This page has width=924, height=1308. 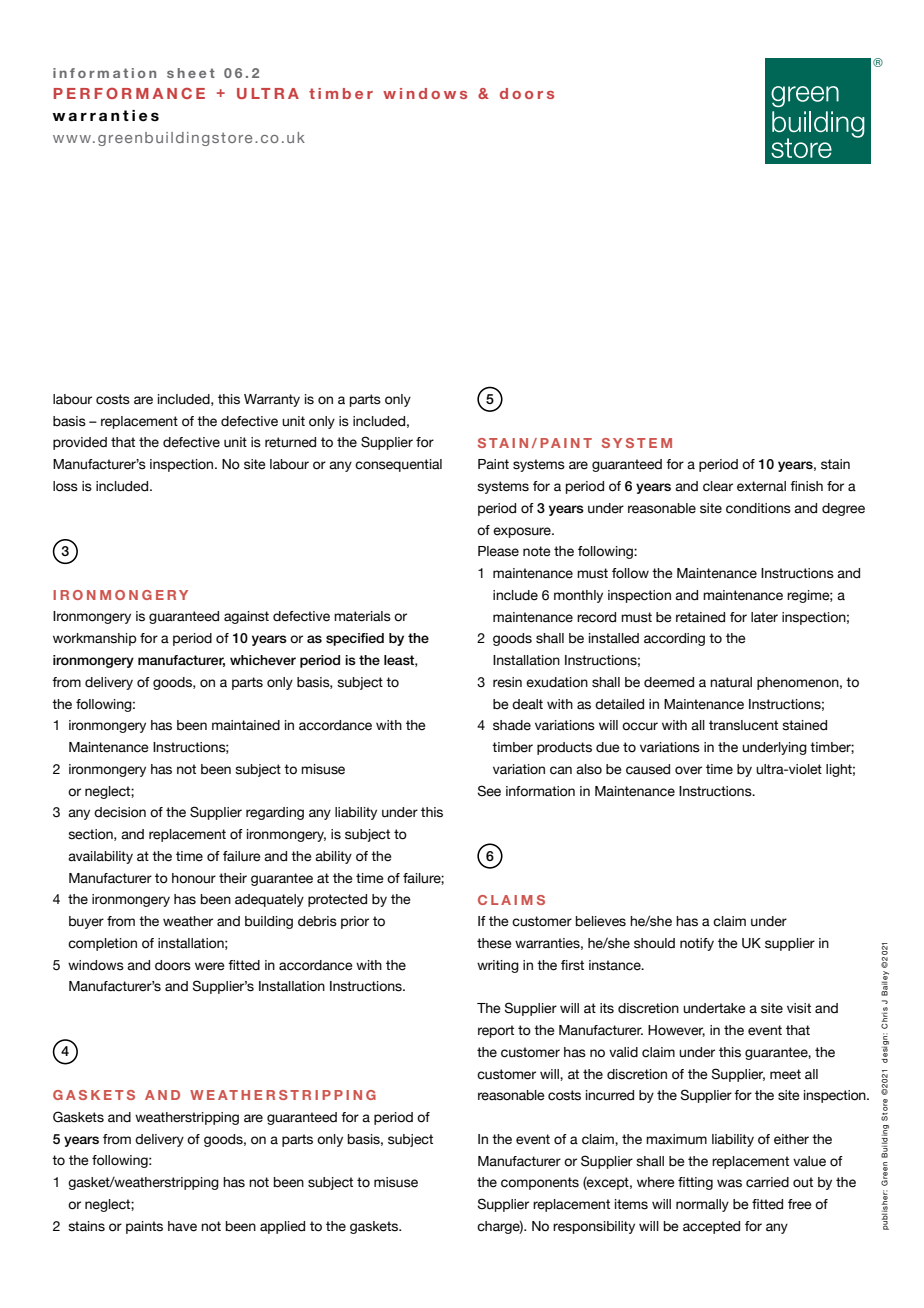 I want to click on components, so click(x=540, y=1183).
